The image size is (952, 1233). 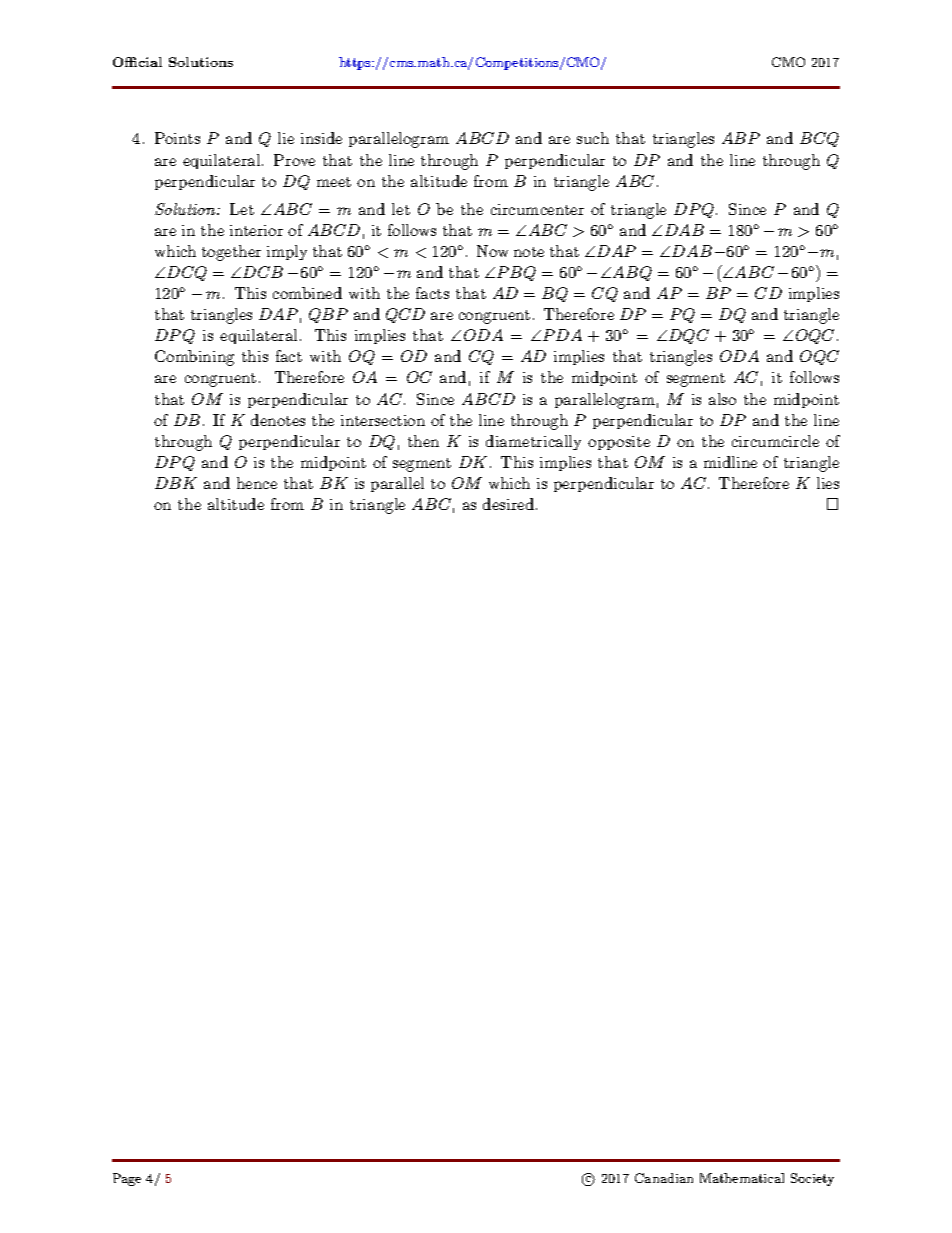 I want to click on ABP, so click(x=741, y=138).
